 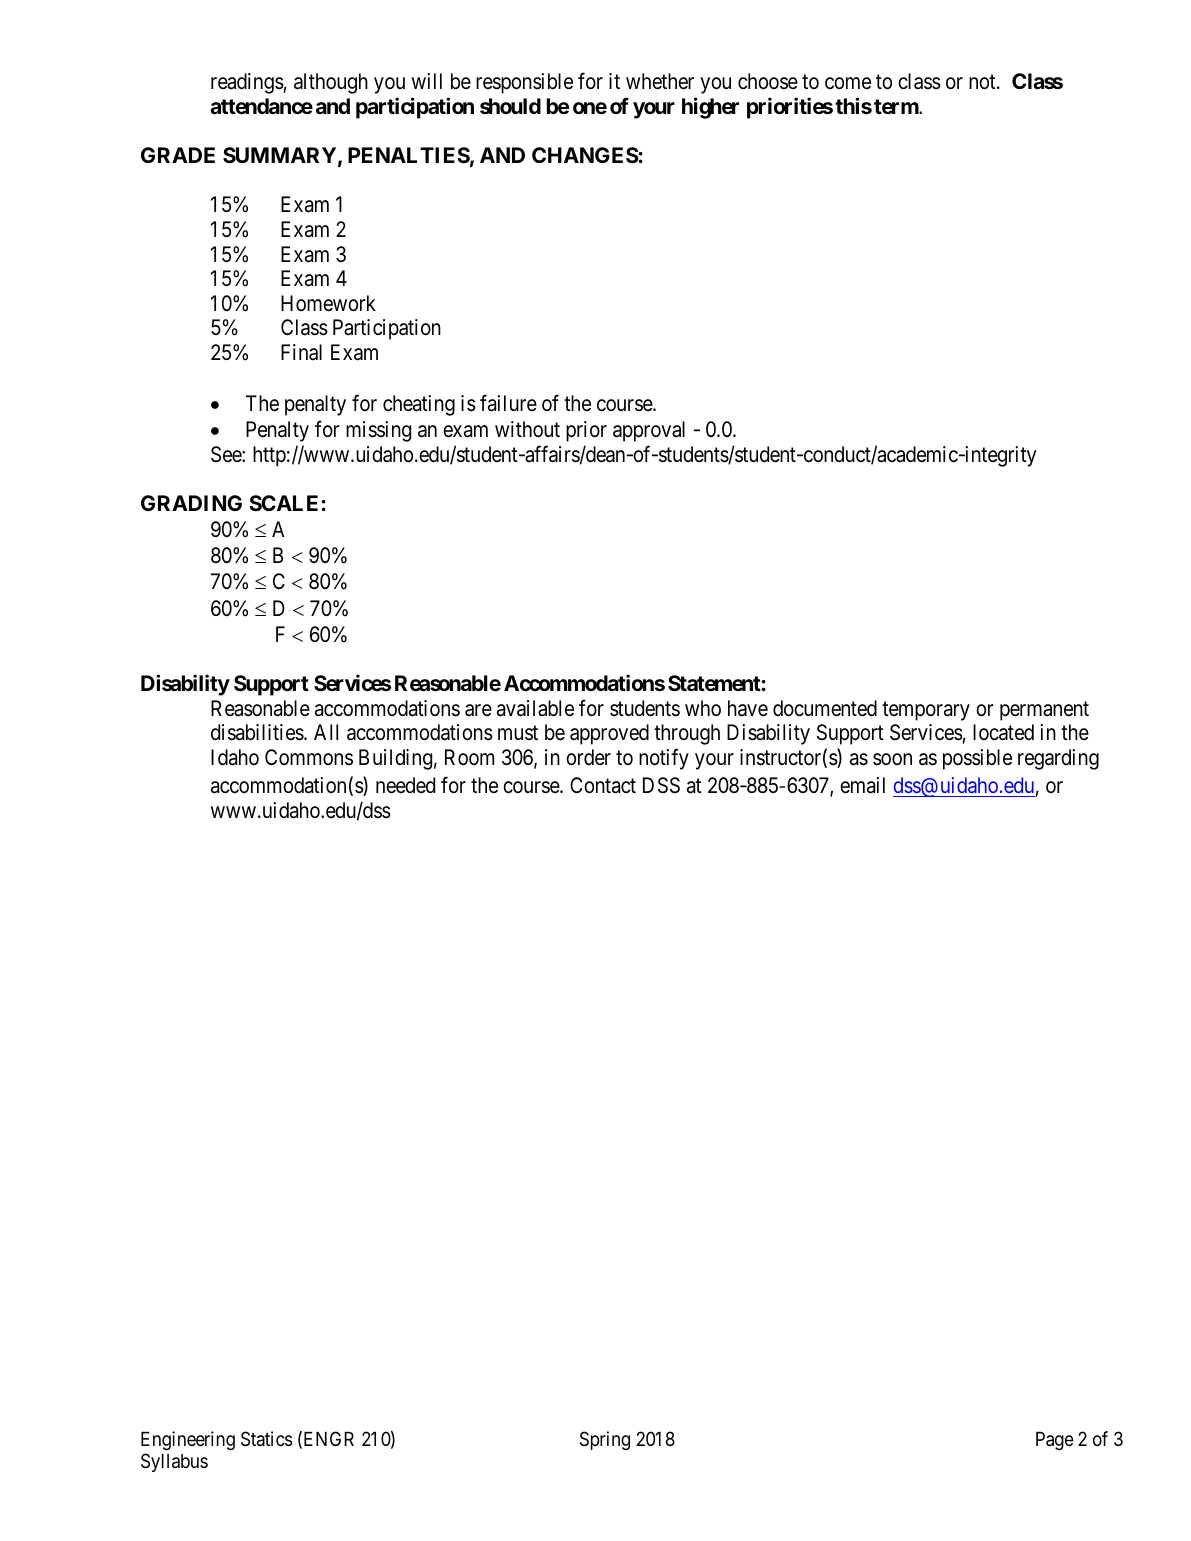 I want to click on notify, so click(x=664, y=759).
